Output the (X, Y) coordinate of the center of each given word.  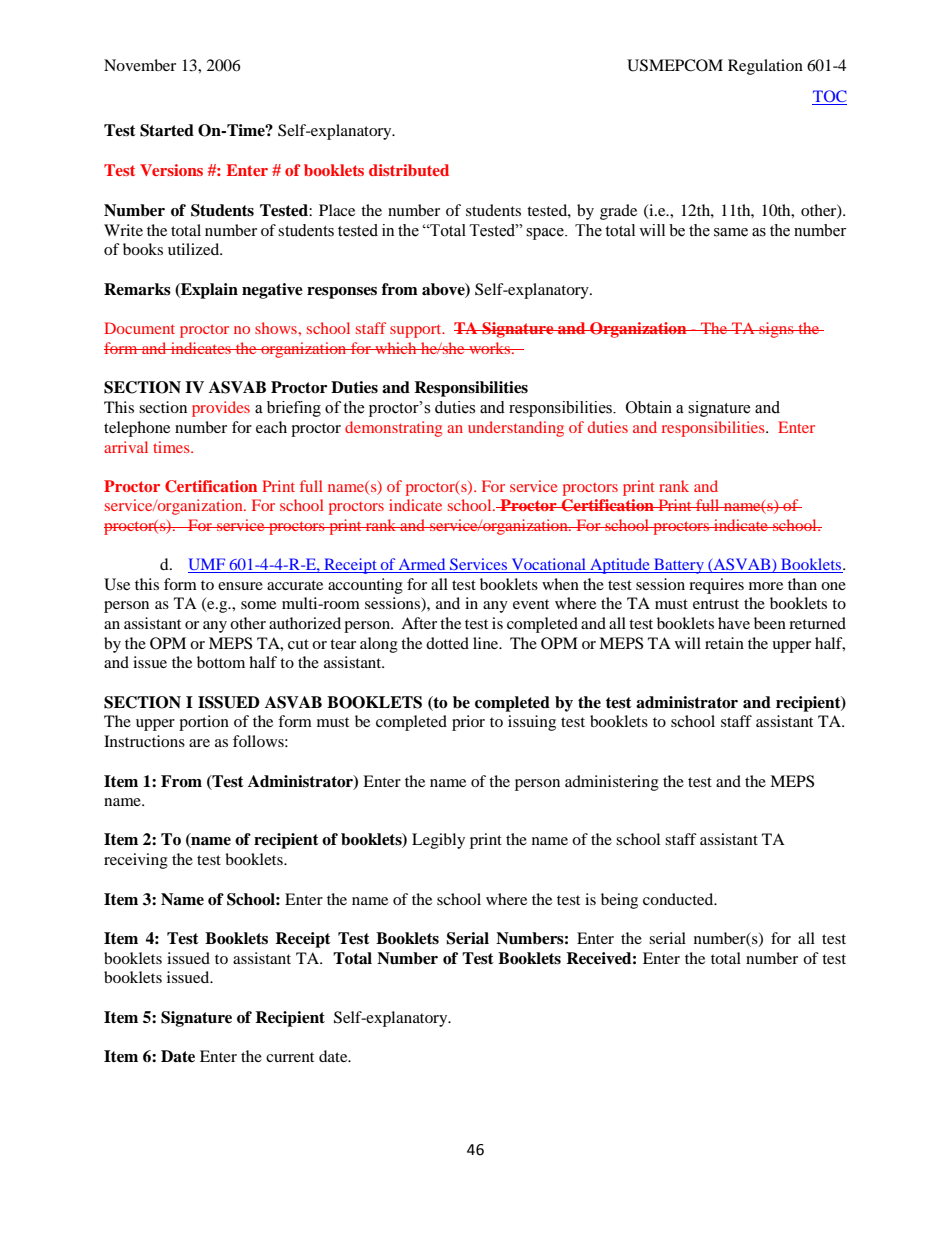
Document (139, 328)
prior (468, 723)
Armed (422, 565)
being (619, 901)
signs (776, 330)
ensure (240, 586)
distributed (409, 170)
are (199, 743)
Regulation (765, 67)
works (489, 348)
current (290, 1057)
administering (612, 783)
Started (167, 130)
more (766, 586)
